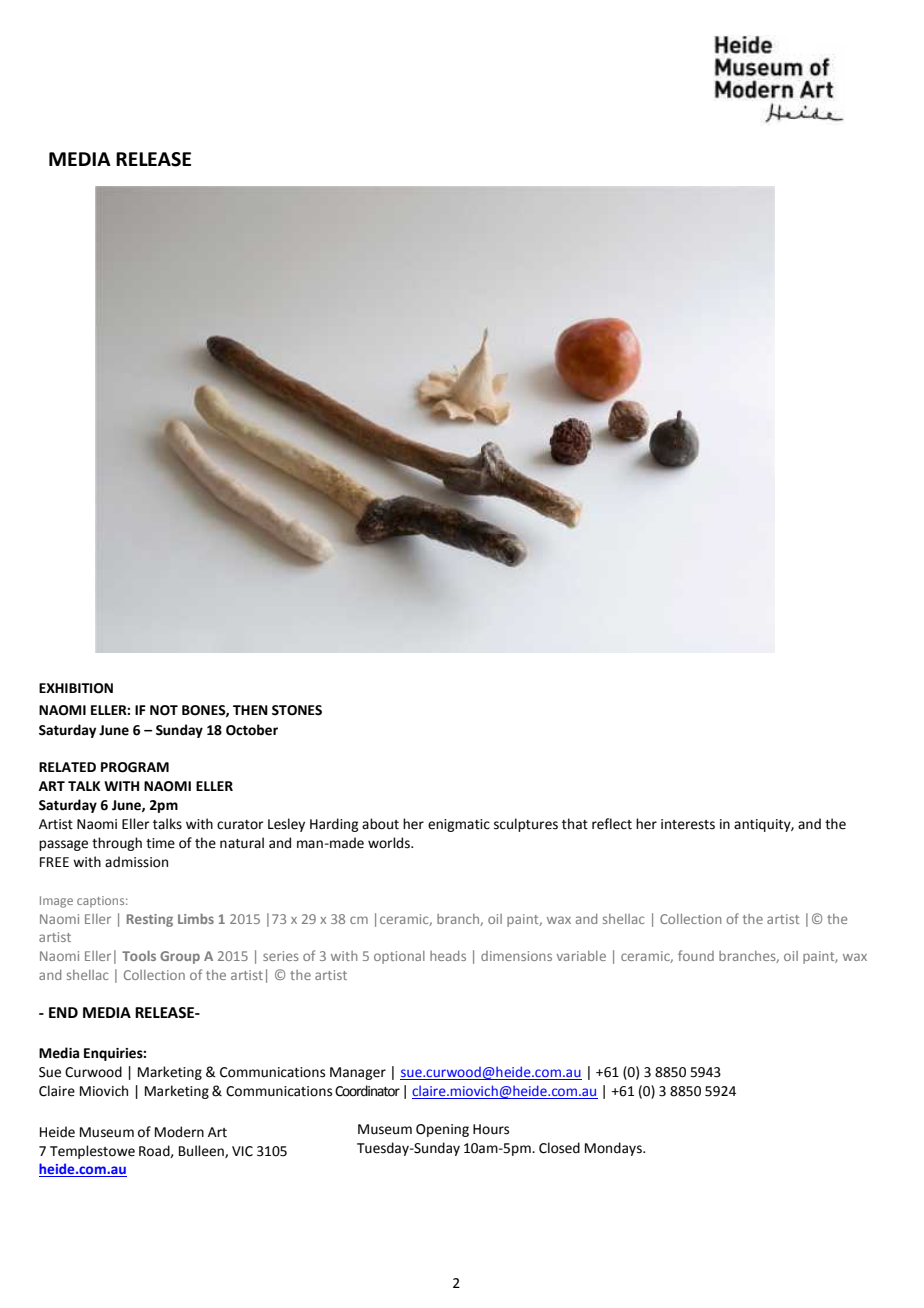 This screenshot has width=924, height=1308. What do you see at coordinates (139, 955) in the screenshot?
I see `Tools` at bounding box center [139, 955].
